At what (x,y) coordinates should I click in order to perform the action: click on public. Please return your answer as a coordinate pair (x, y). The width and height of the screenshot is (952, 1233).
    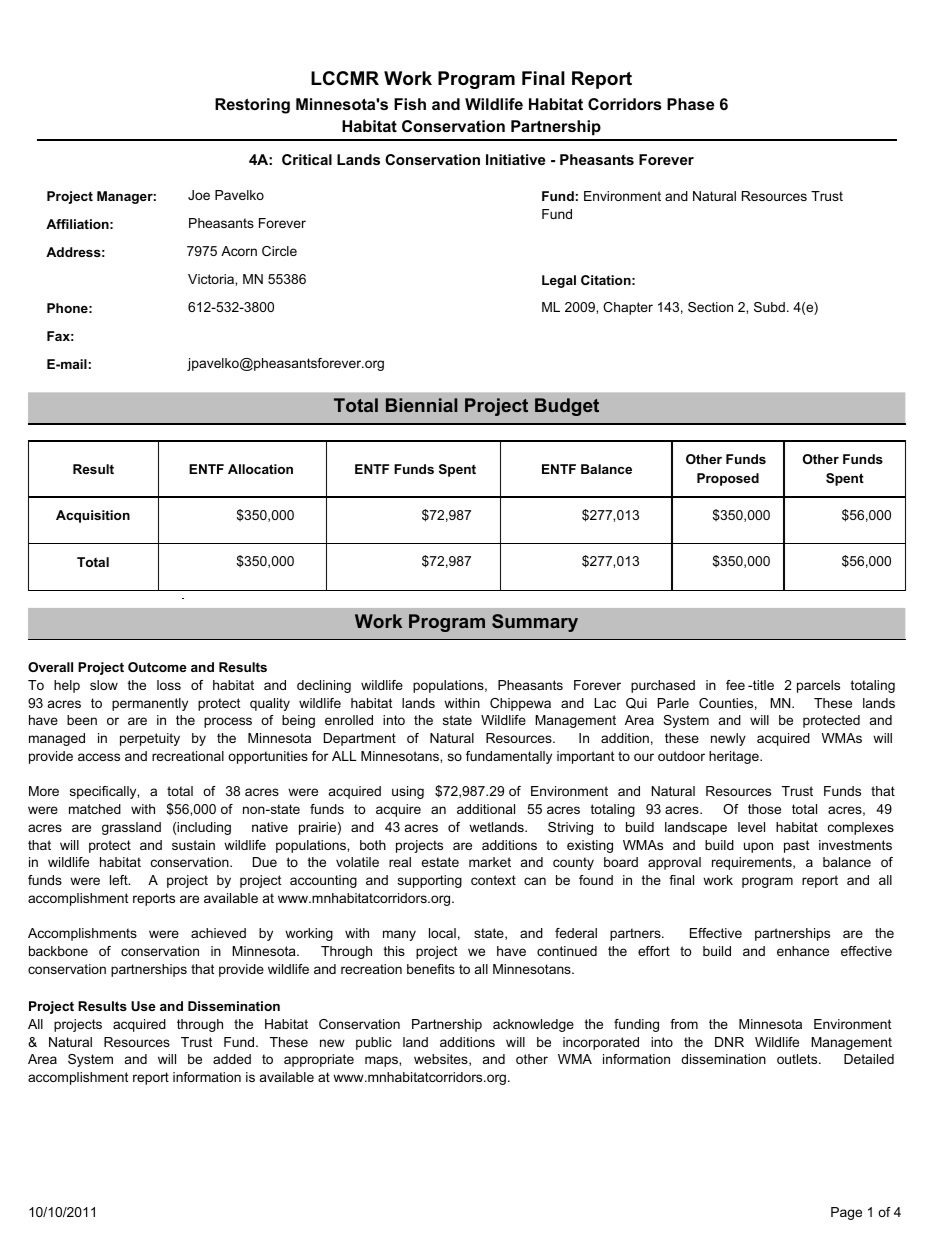
    Looking at the image, I should click on (374, 1043).
